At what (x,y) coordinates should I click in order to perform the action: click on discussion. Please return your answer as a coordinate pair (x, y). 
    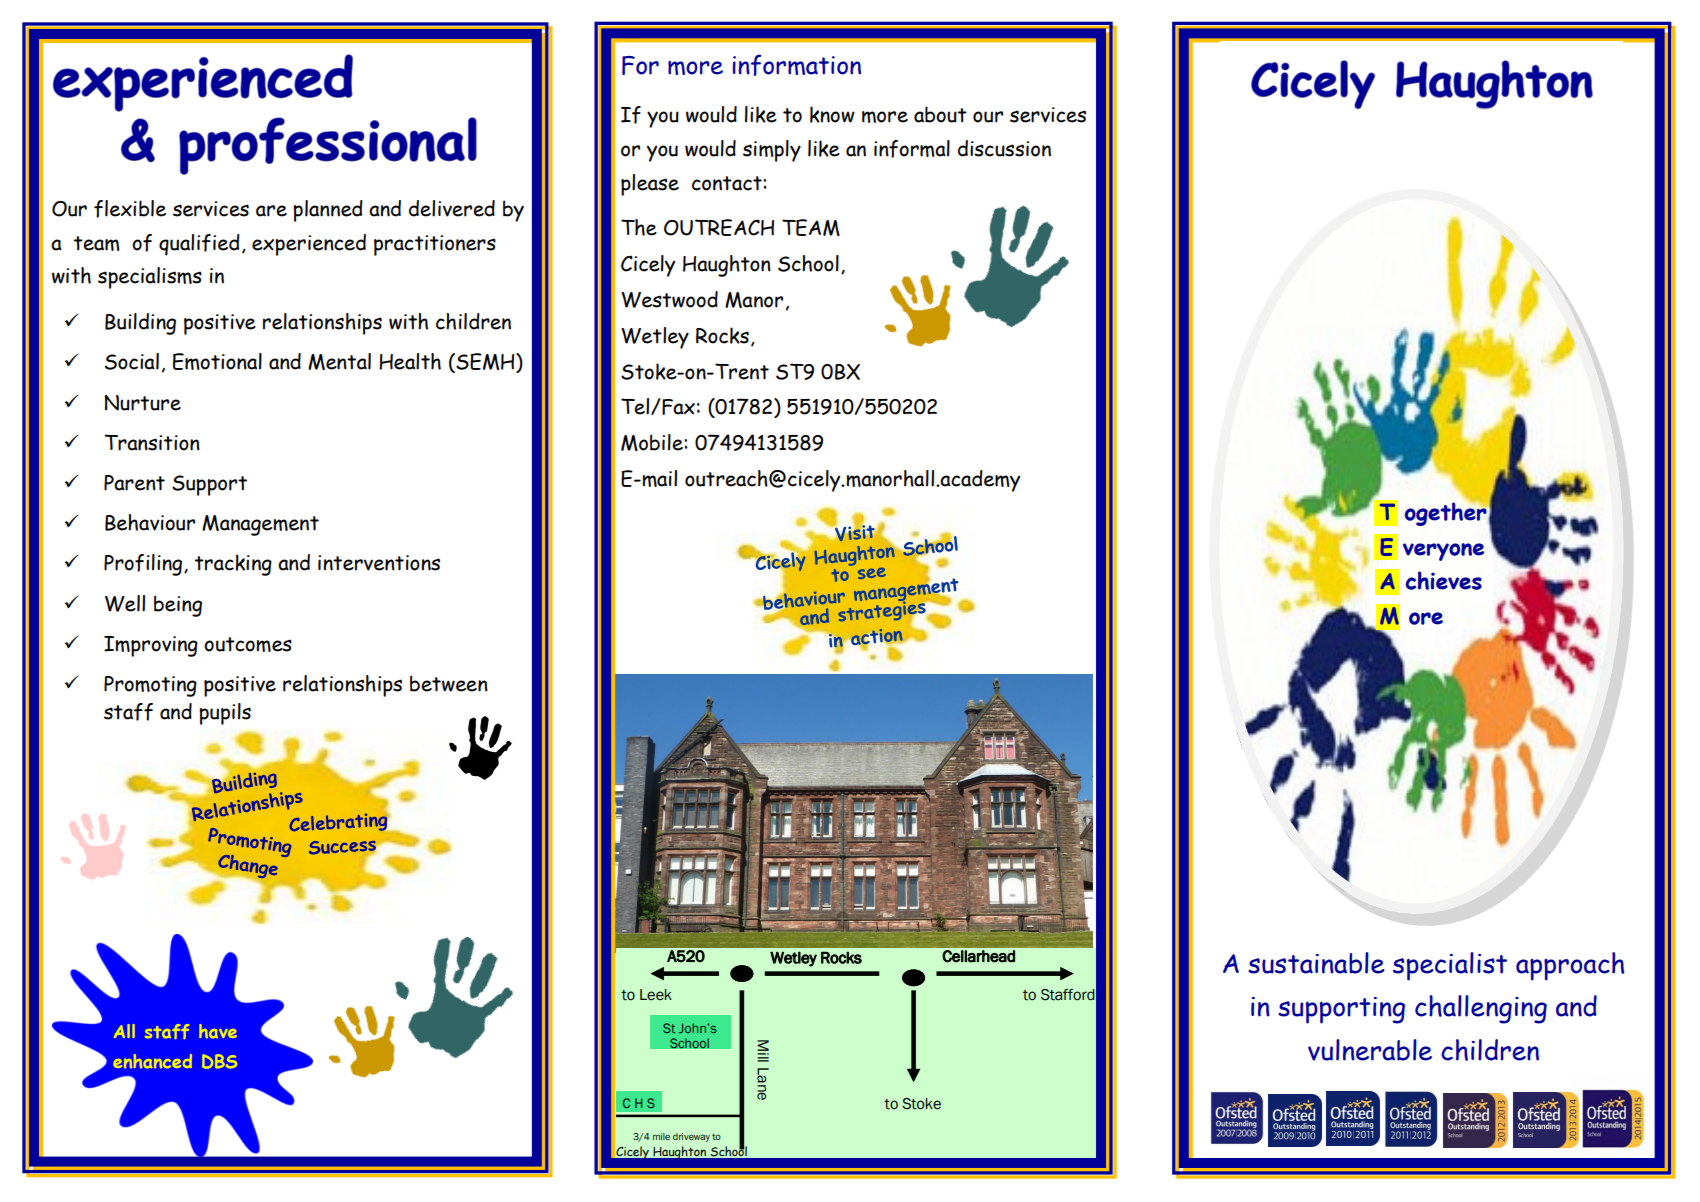
    Looking at the image, I should click on (1004, 148).
